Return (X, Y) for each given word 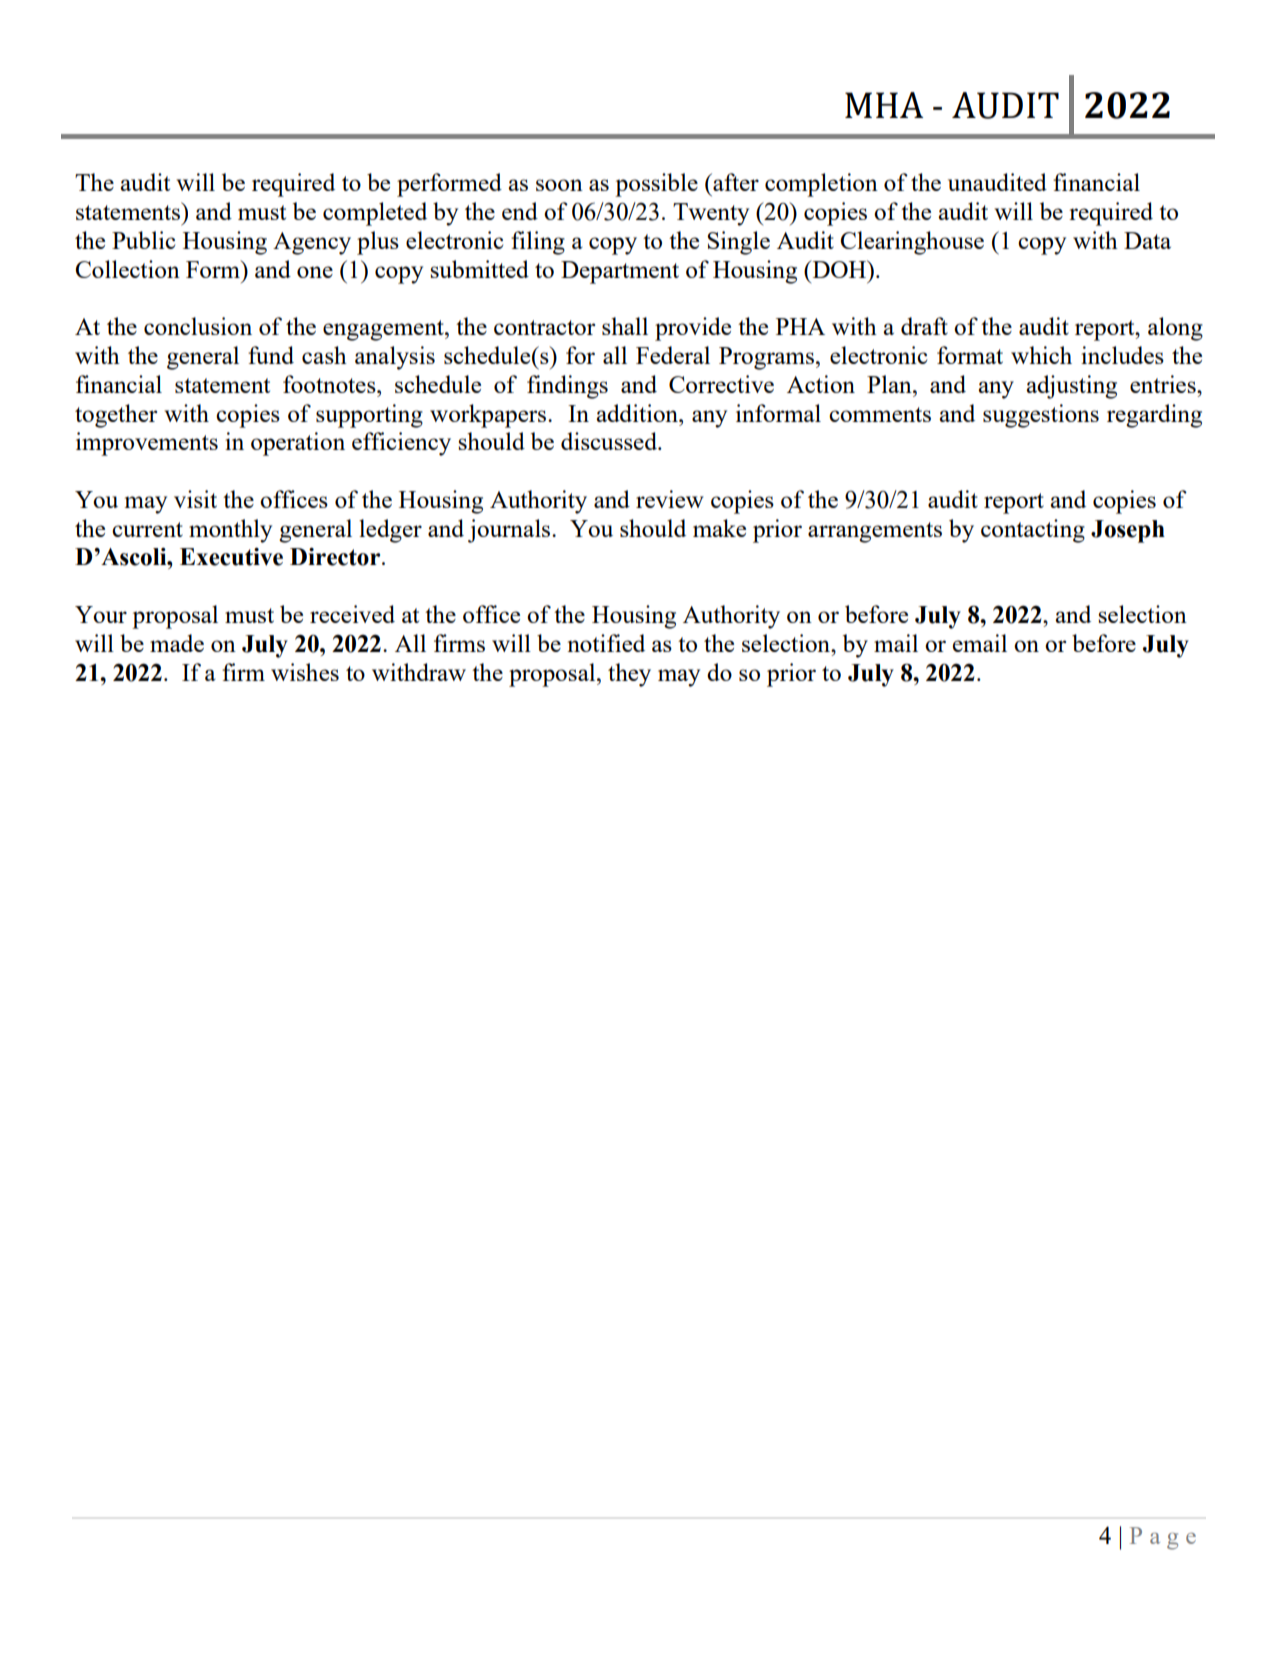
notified (606, 643)
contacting (1033, 531)
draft (924, 326)
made (177, 643)
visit (195, 499)
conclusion (198, 326)
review (670, 499)
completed (375, 214)
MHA (884, 105)
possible (656, 185)
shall (625, 326)
